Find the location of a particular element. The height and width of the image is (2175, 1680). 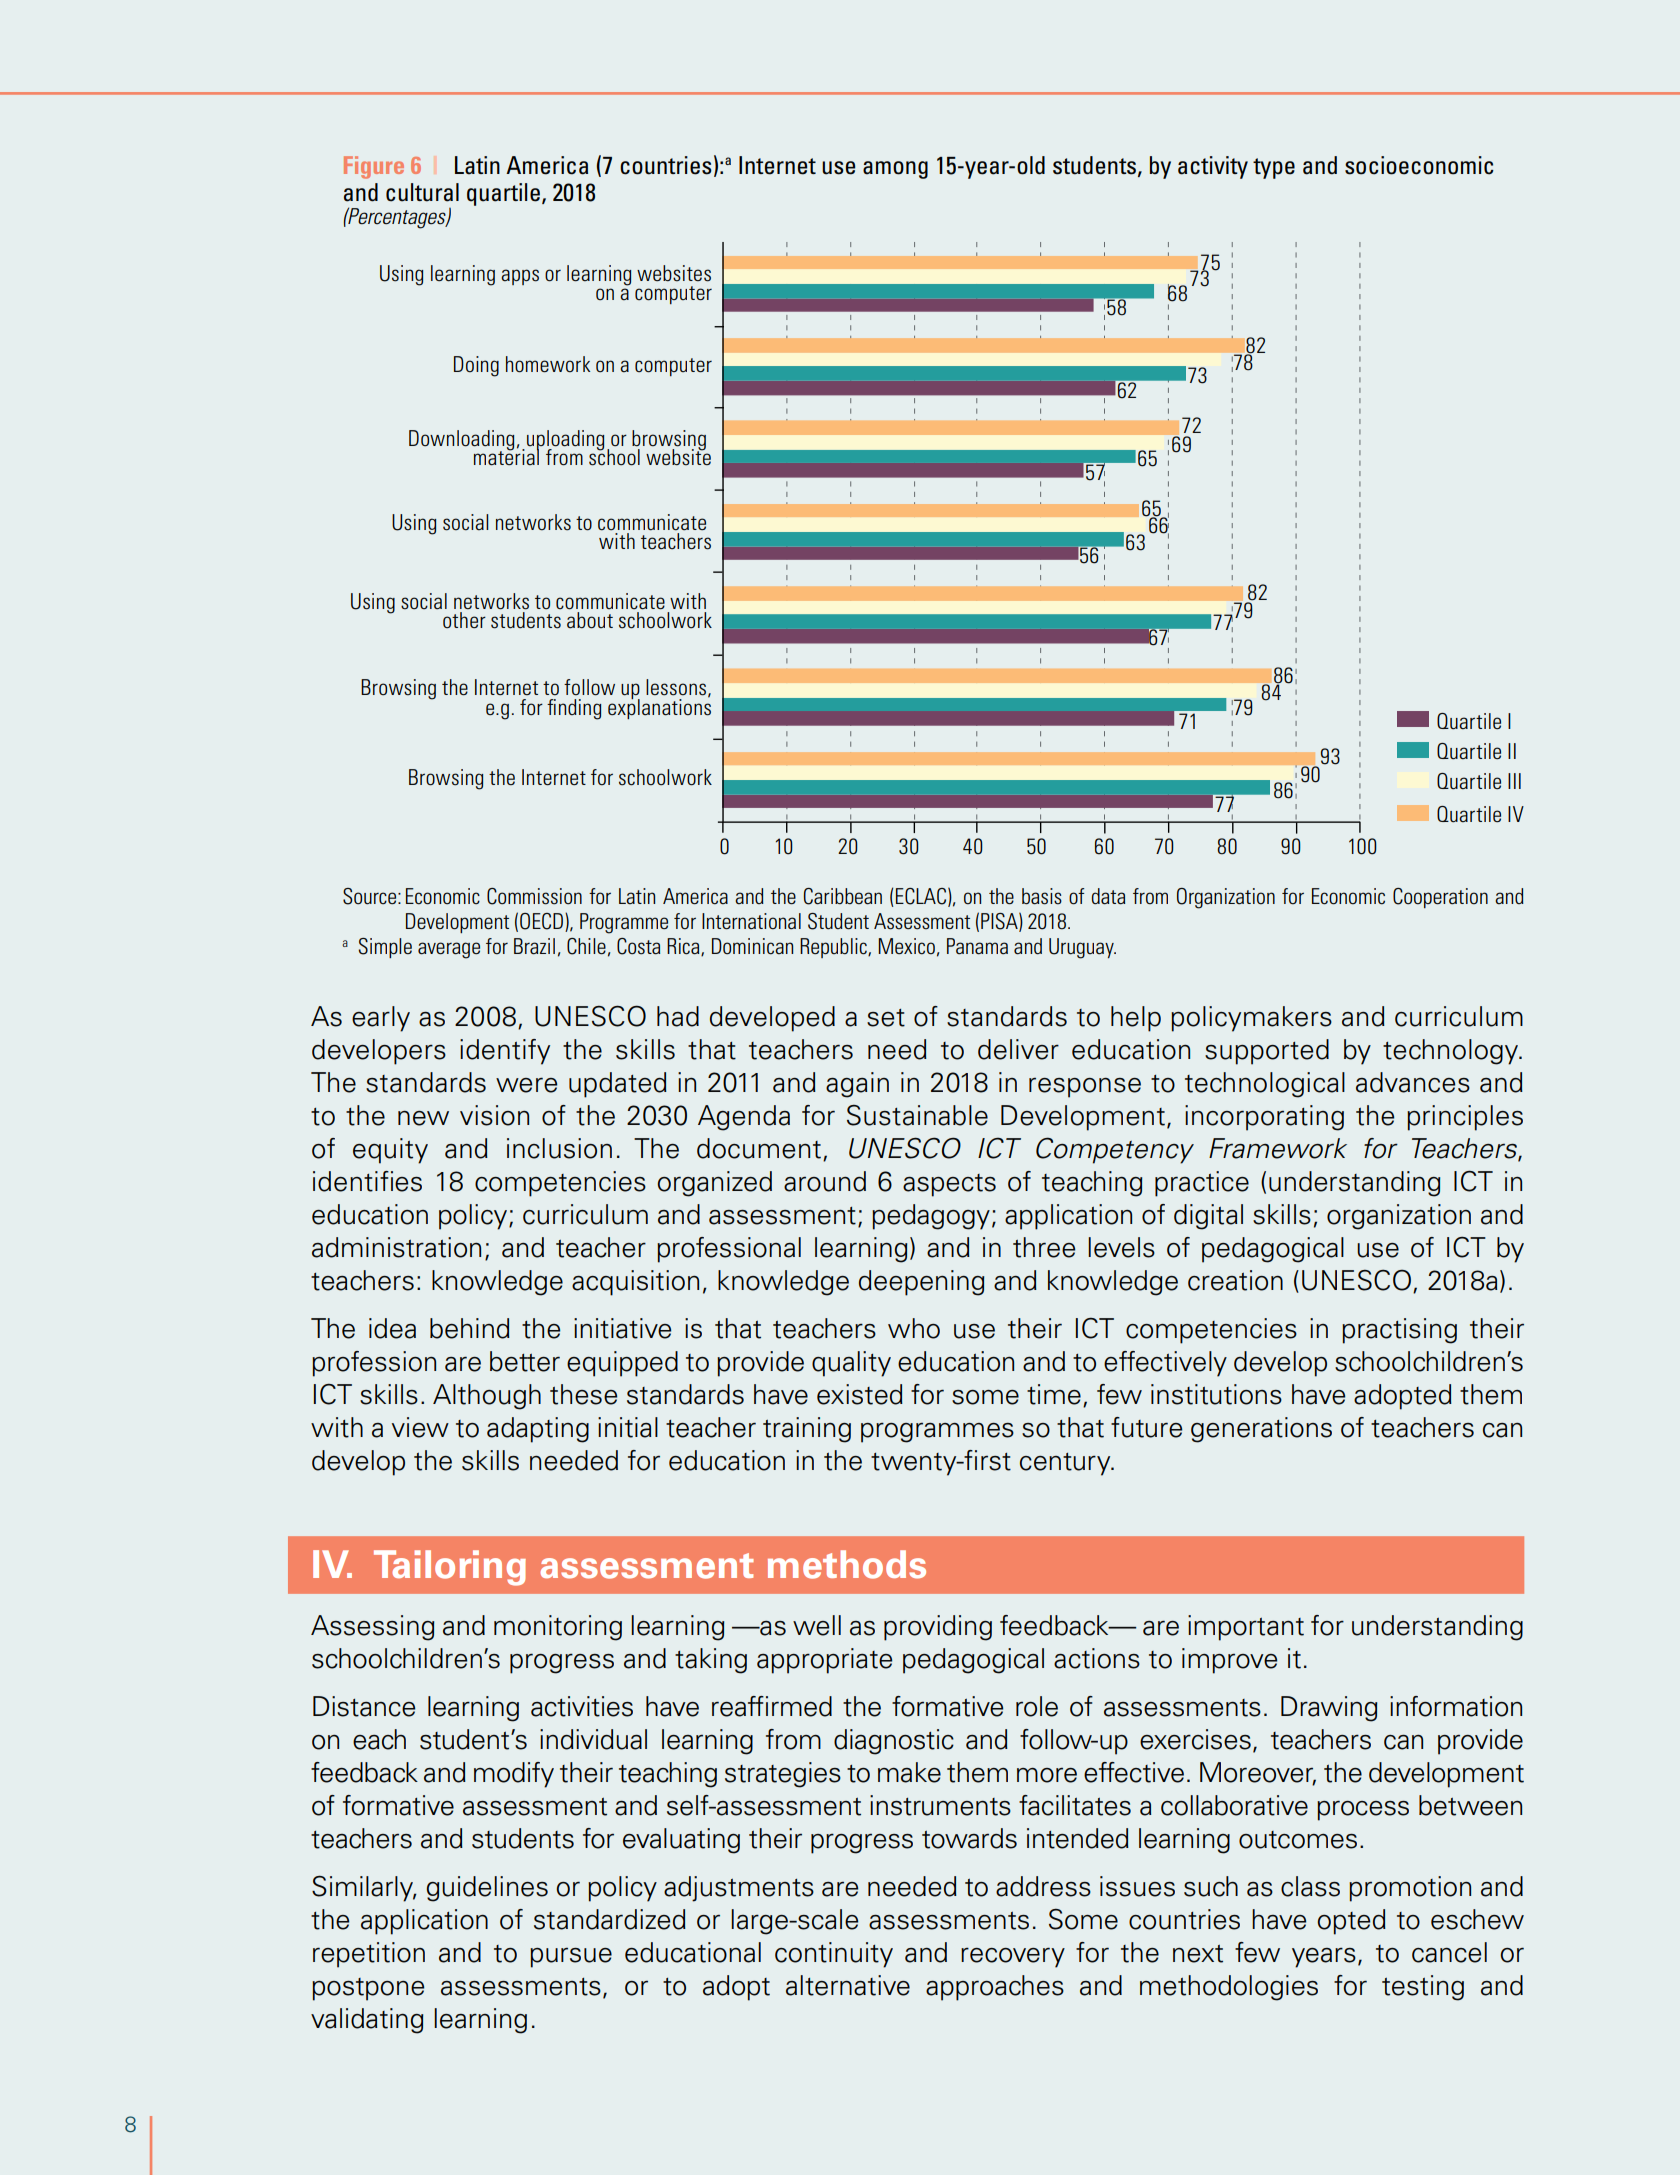

among is located at coordinates (895, 170).
